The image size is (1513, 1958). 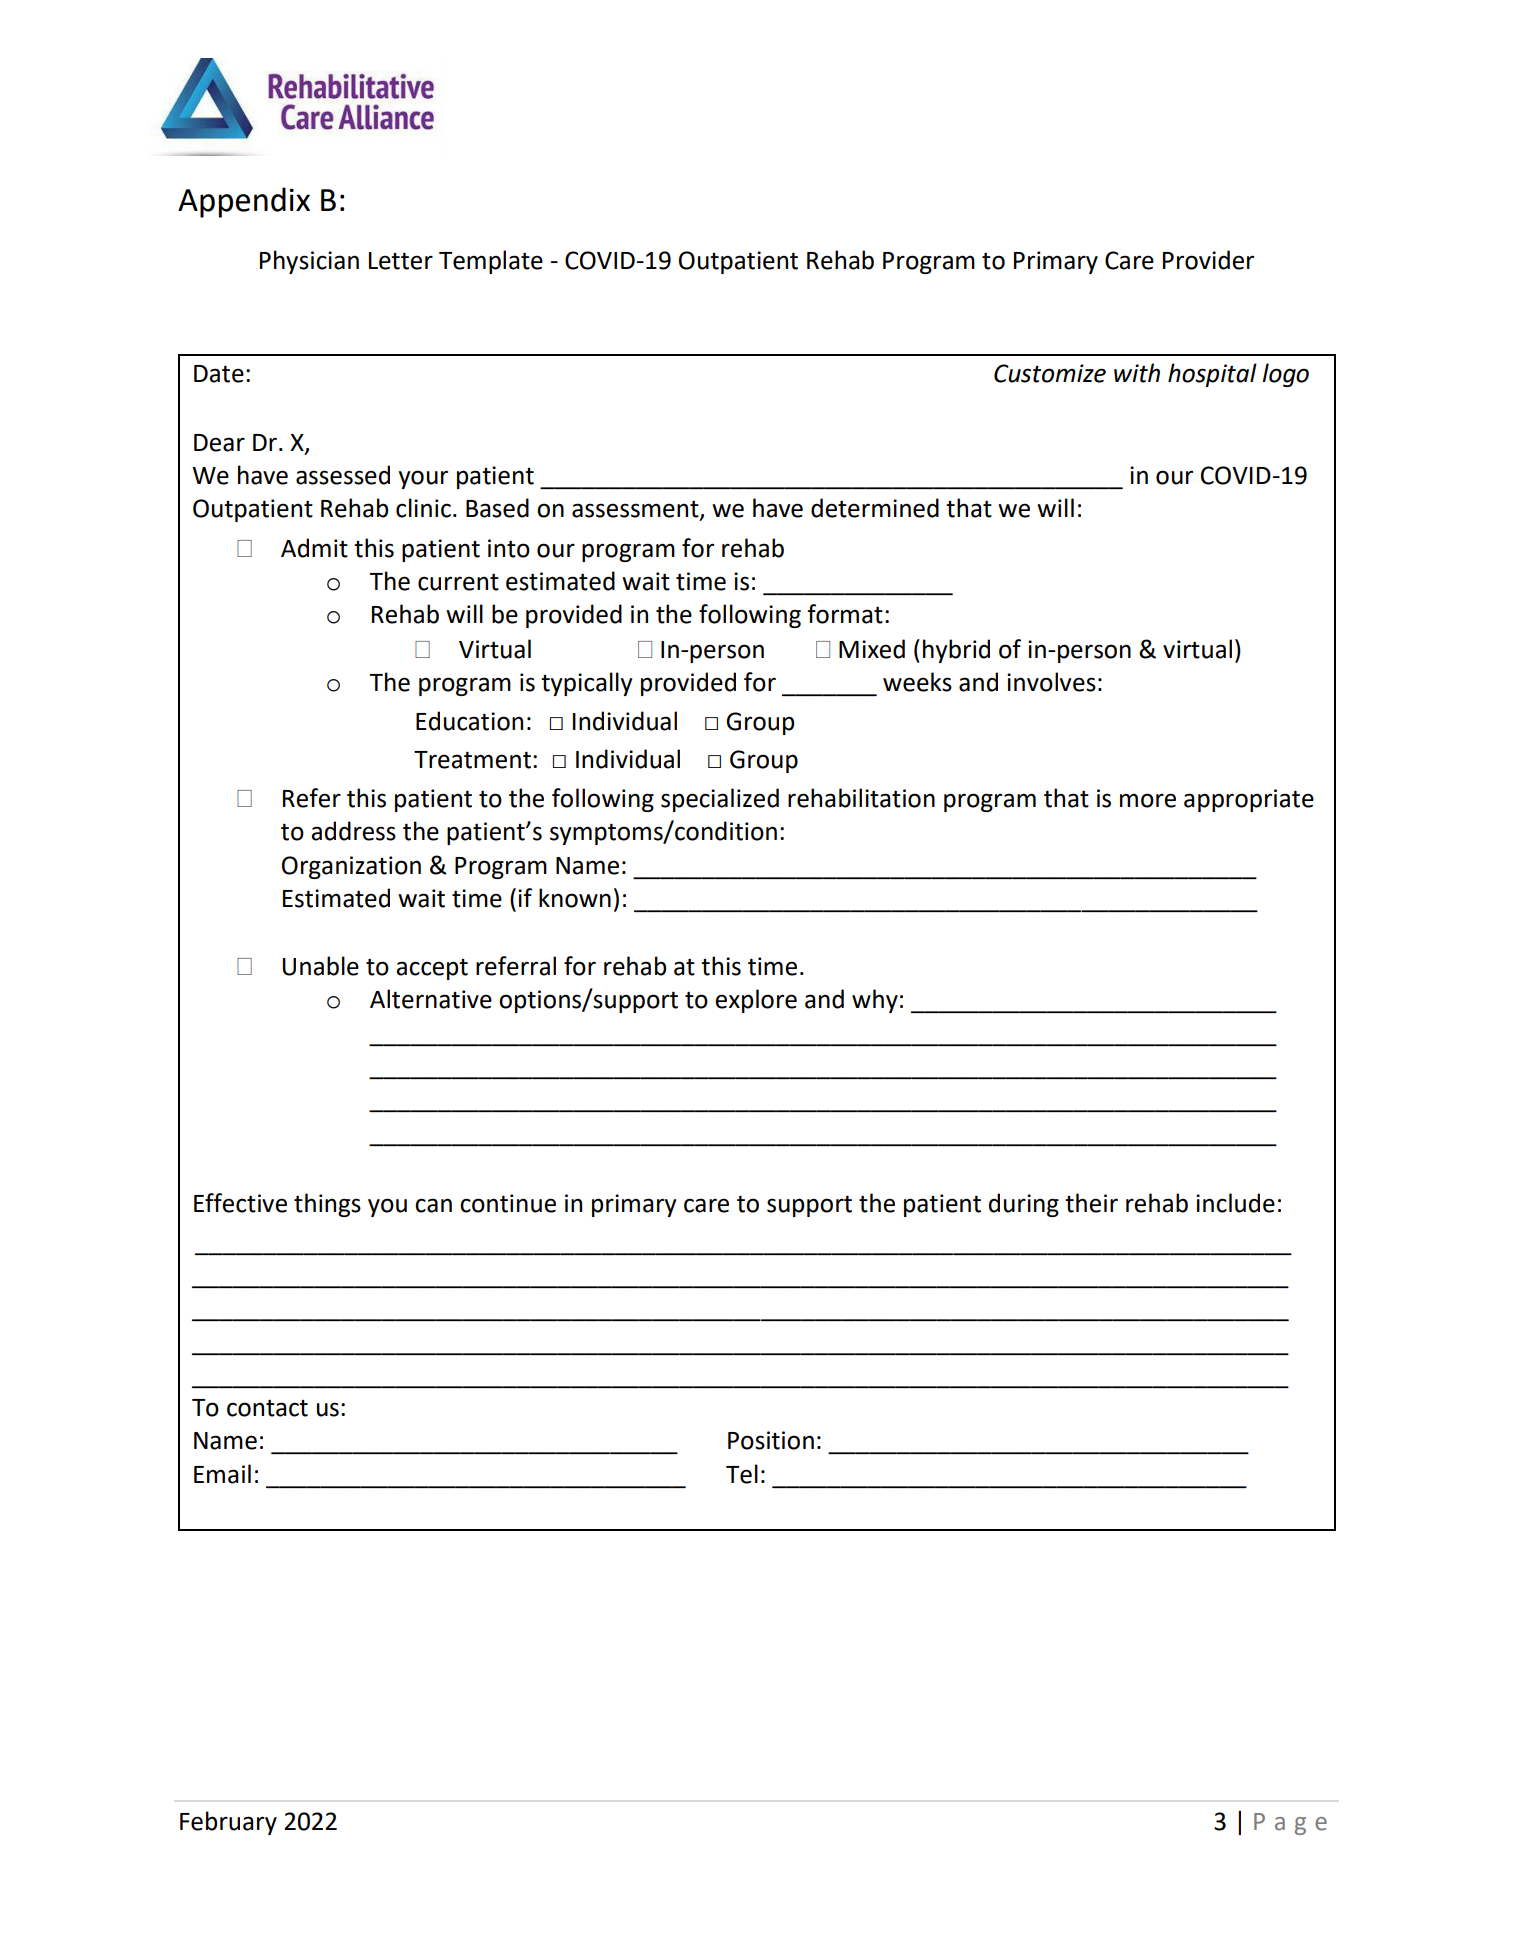 What do you see at coordinates (1208, 260) in the document?
I see `Provider` at bounding box center [1208, 260].
